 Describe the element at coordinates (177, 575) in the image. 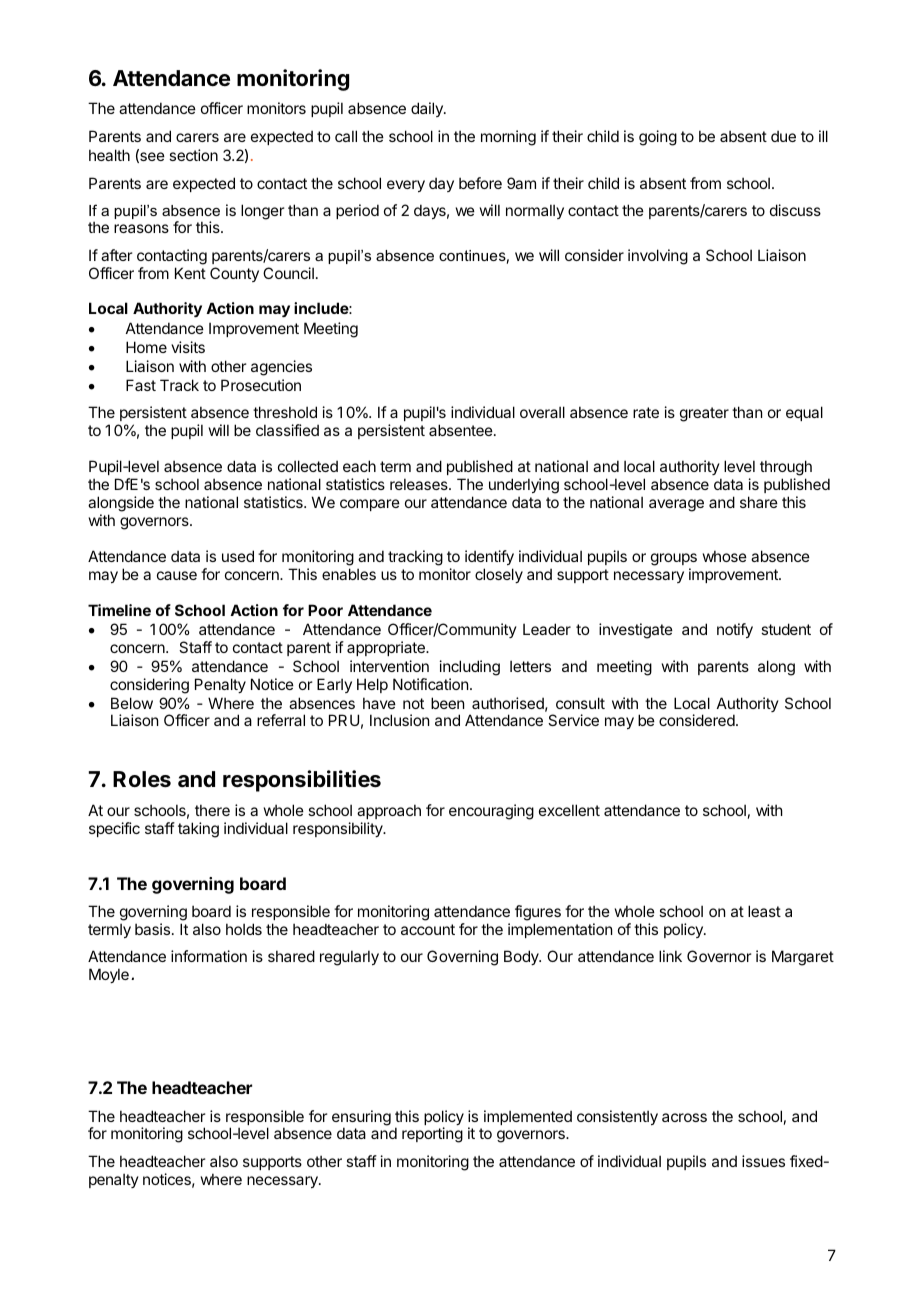

I see `cause` at that location.
